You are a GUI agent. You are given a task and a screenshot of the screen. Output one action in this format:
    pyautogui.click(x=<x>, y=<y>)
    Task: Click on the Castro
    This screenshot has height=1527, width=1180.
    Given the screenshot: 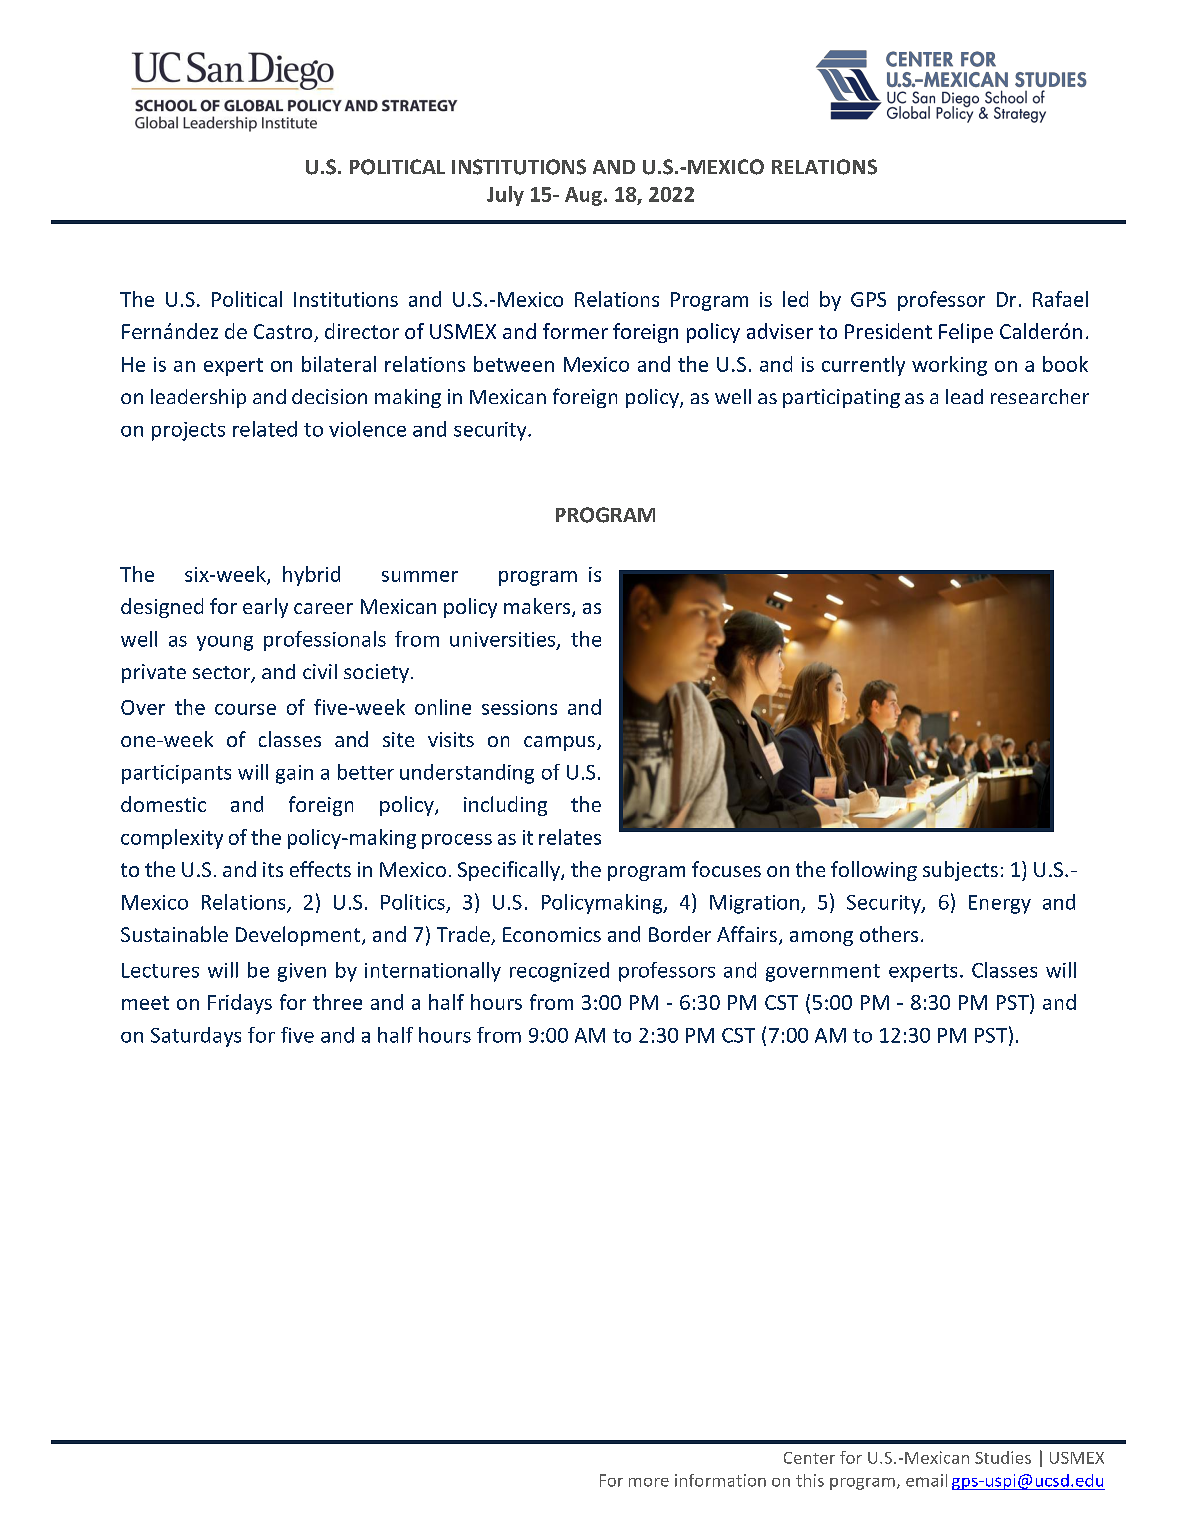 What is the action you would take?
    pyautogui.click(x=284, y=333)
